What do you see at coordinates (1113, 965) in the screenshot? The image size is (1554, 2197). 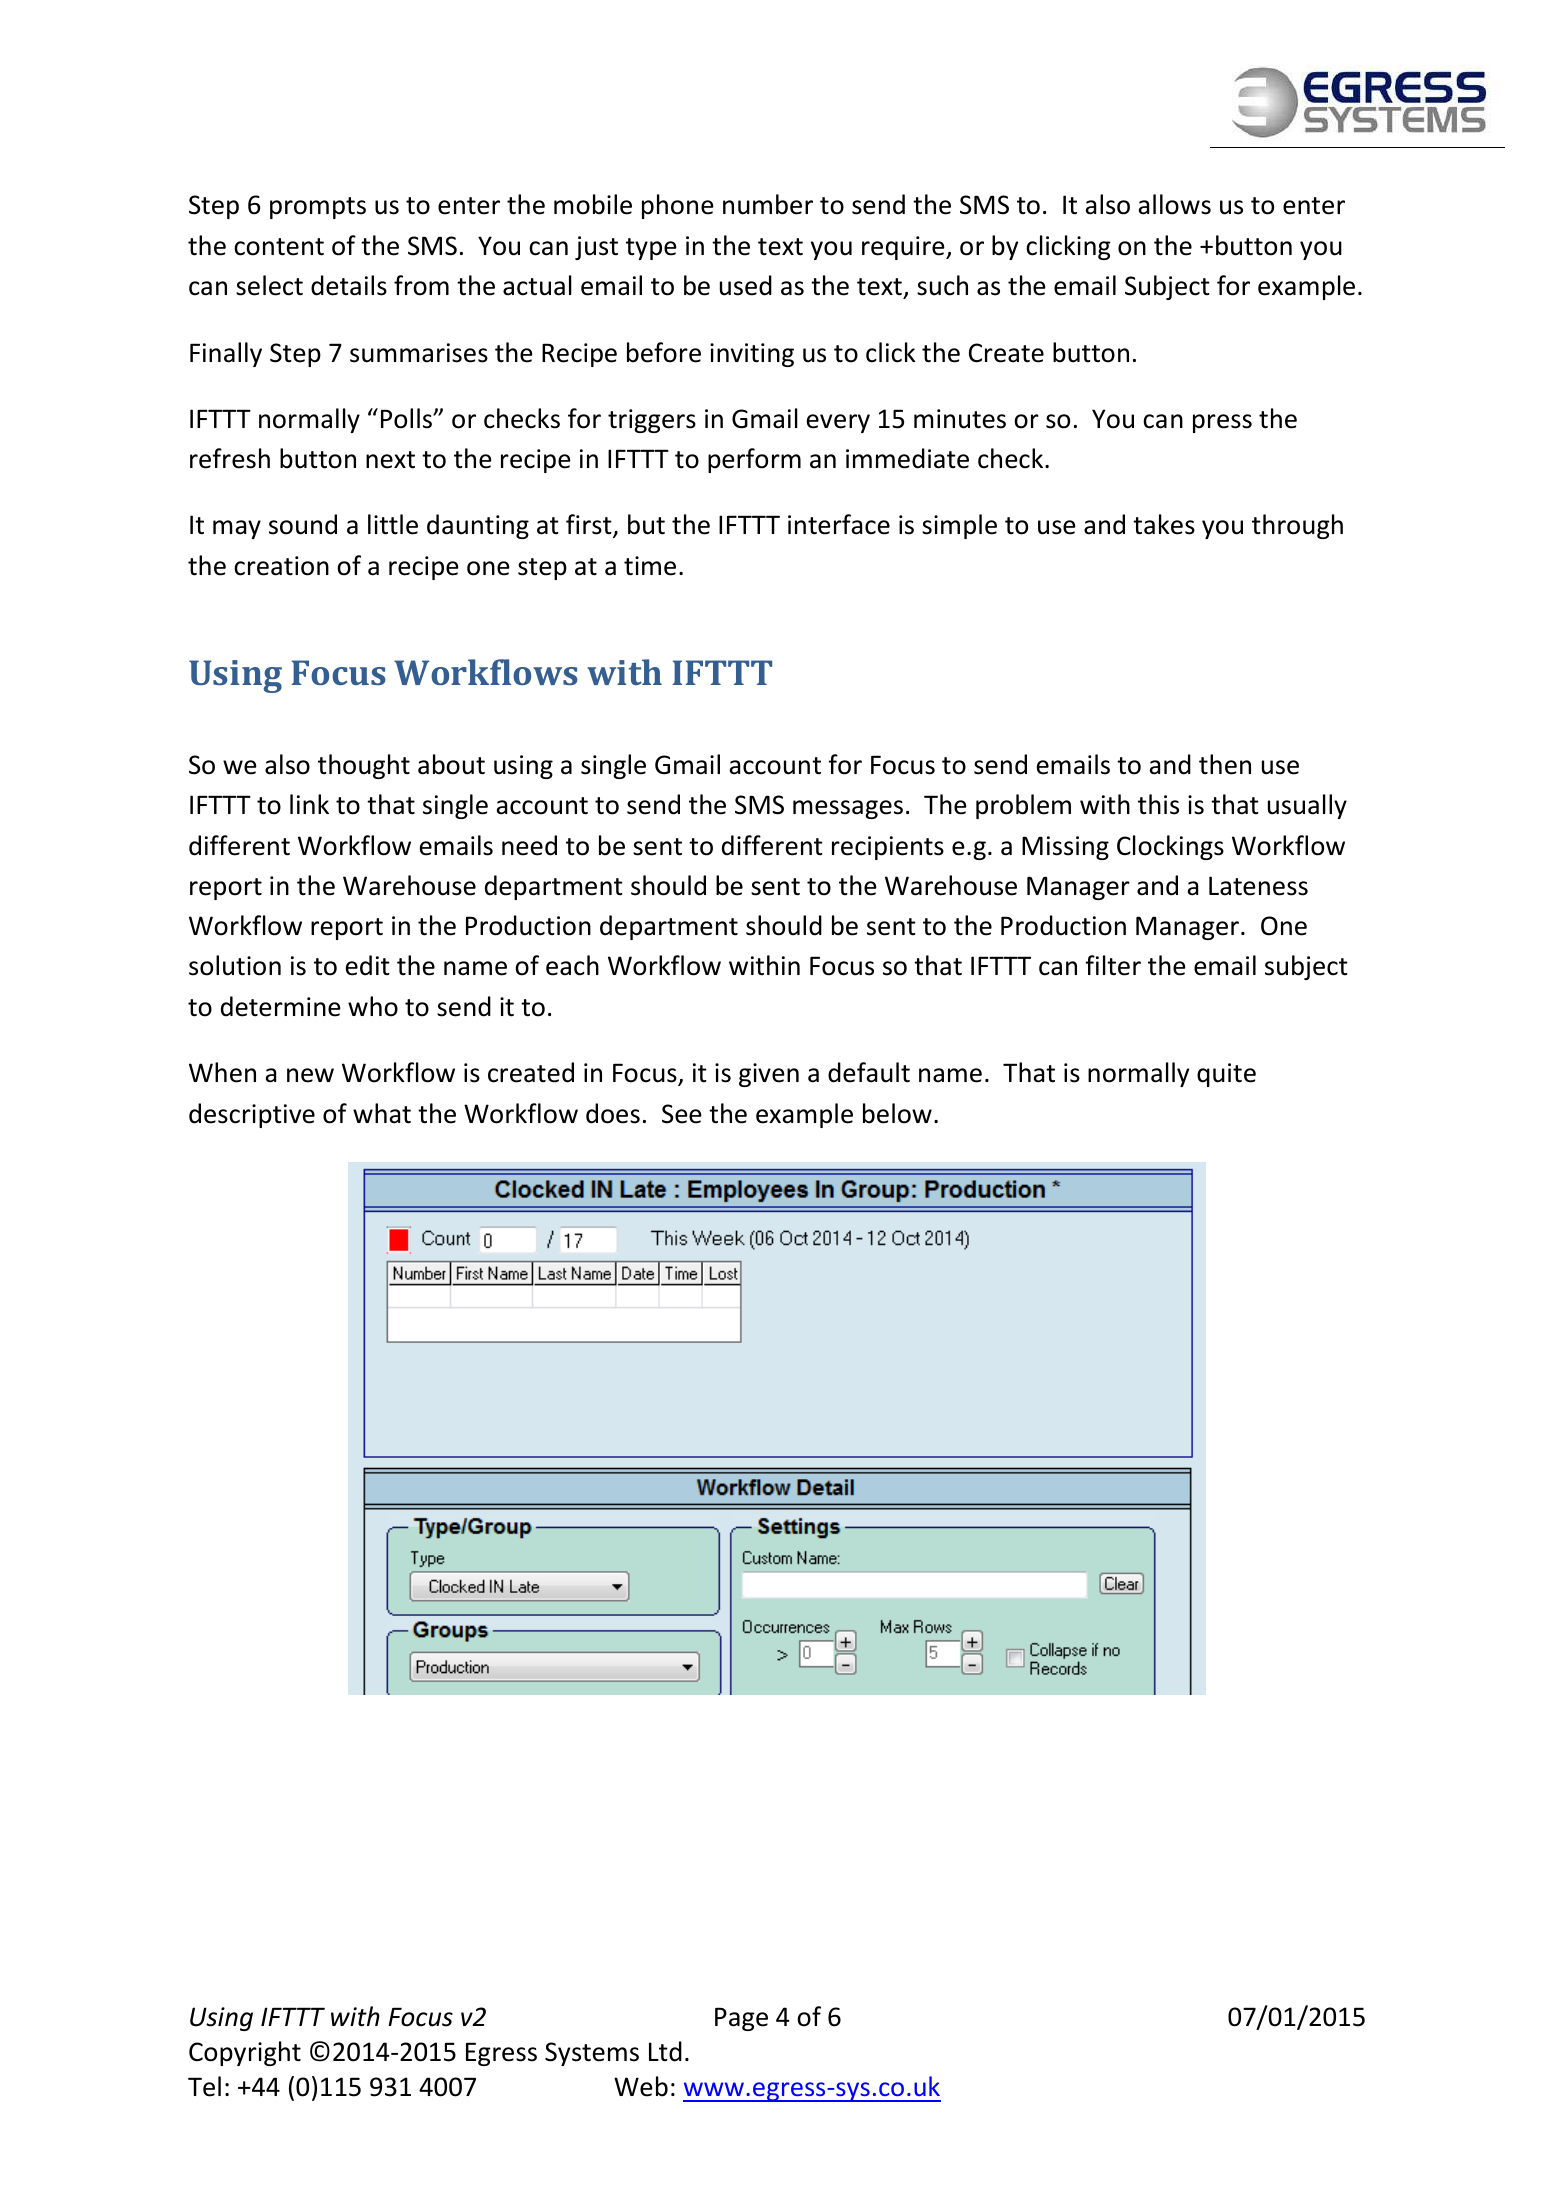 I see `filter` at bounding box center [1113, 965].
